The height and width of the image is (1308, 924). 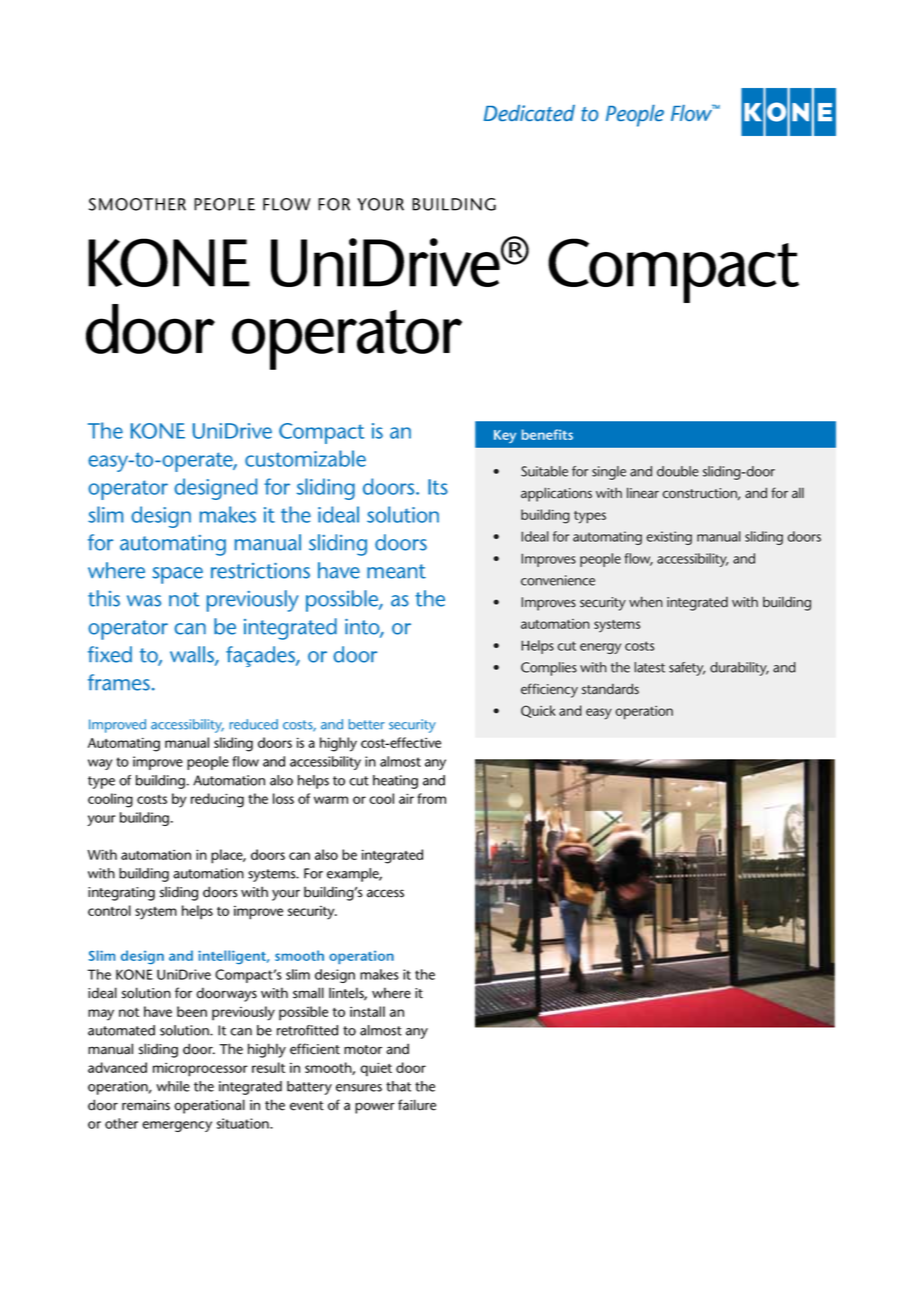 I want to click on air, so click(x=406, y=798).
